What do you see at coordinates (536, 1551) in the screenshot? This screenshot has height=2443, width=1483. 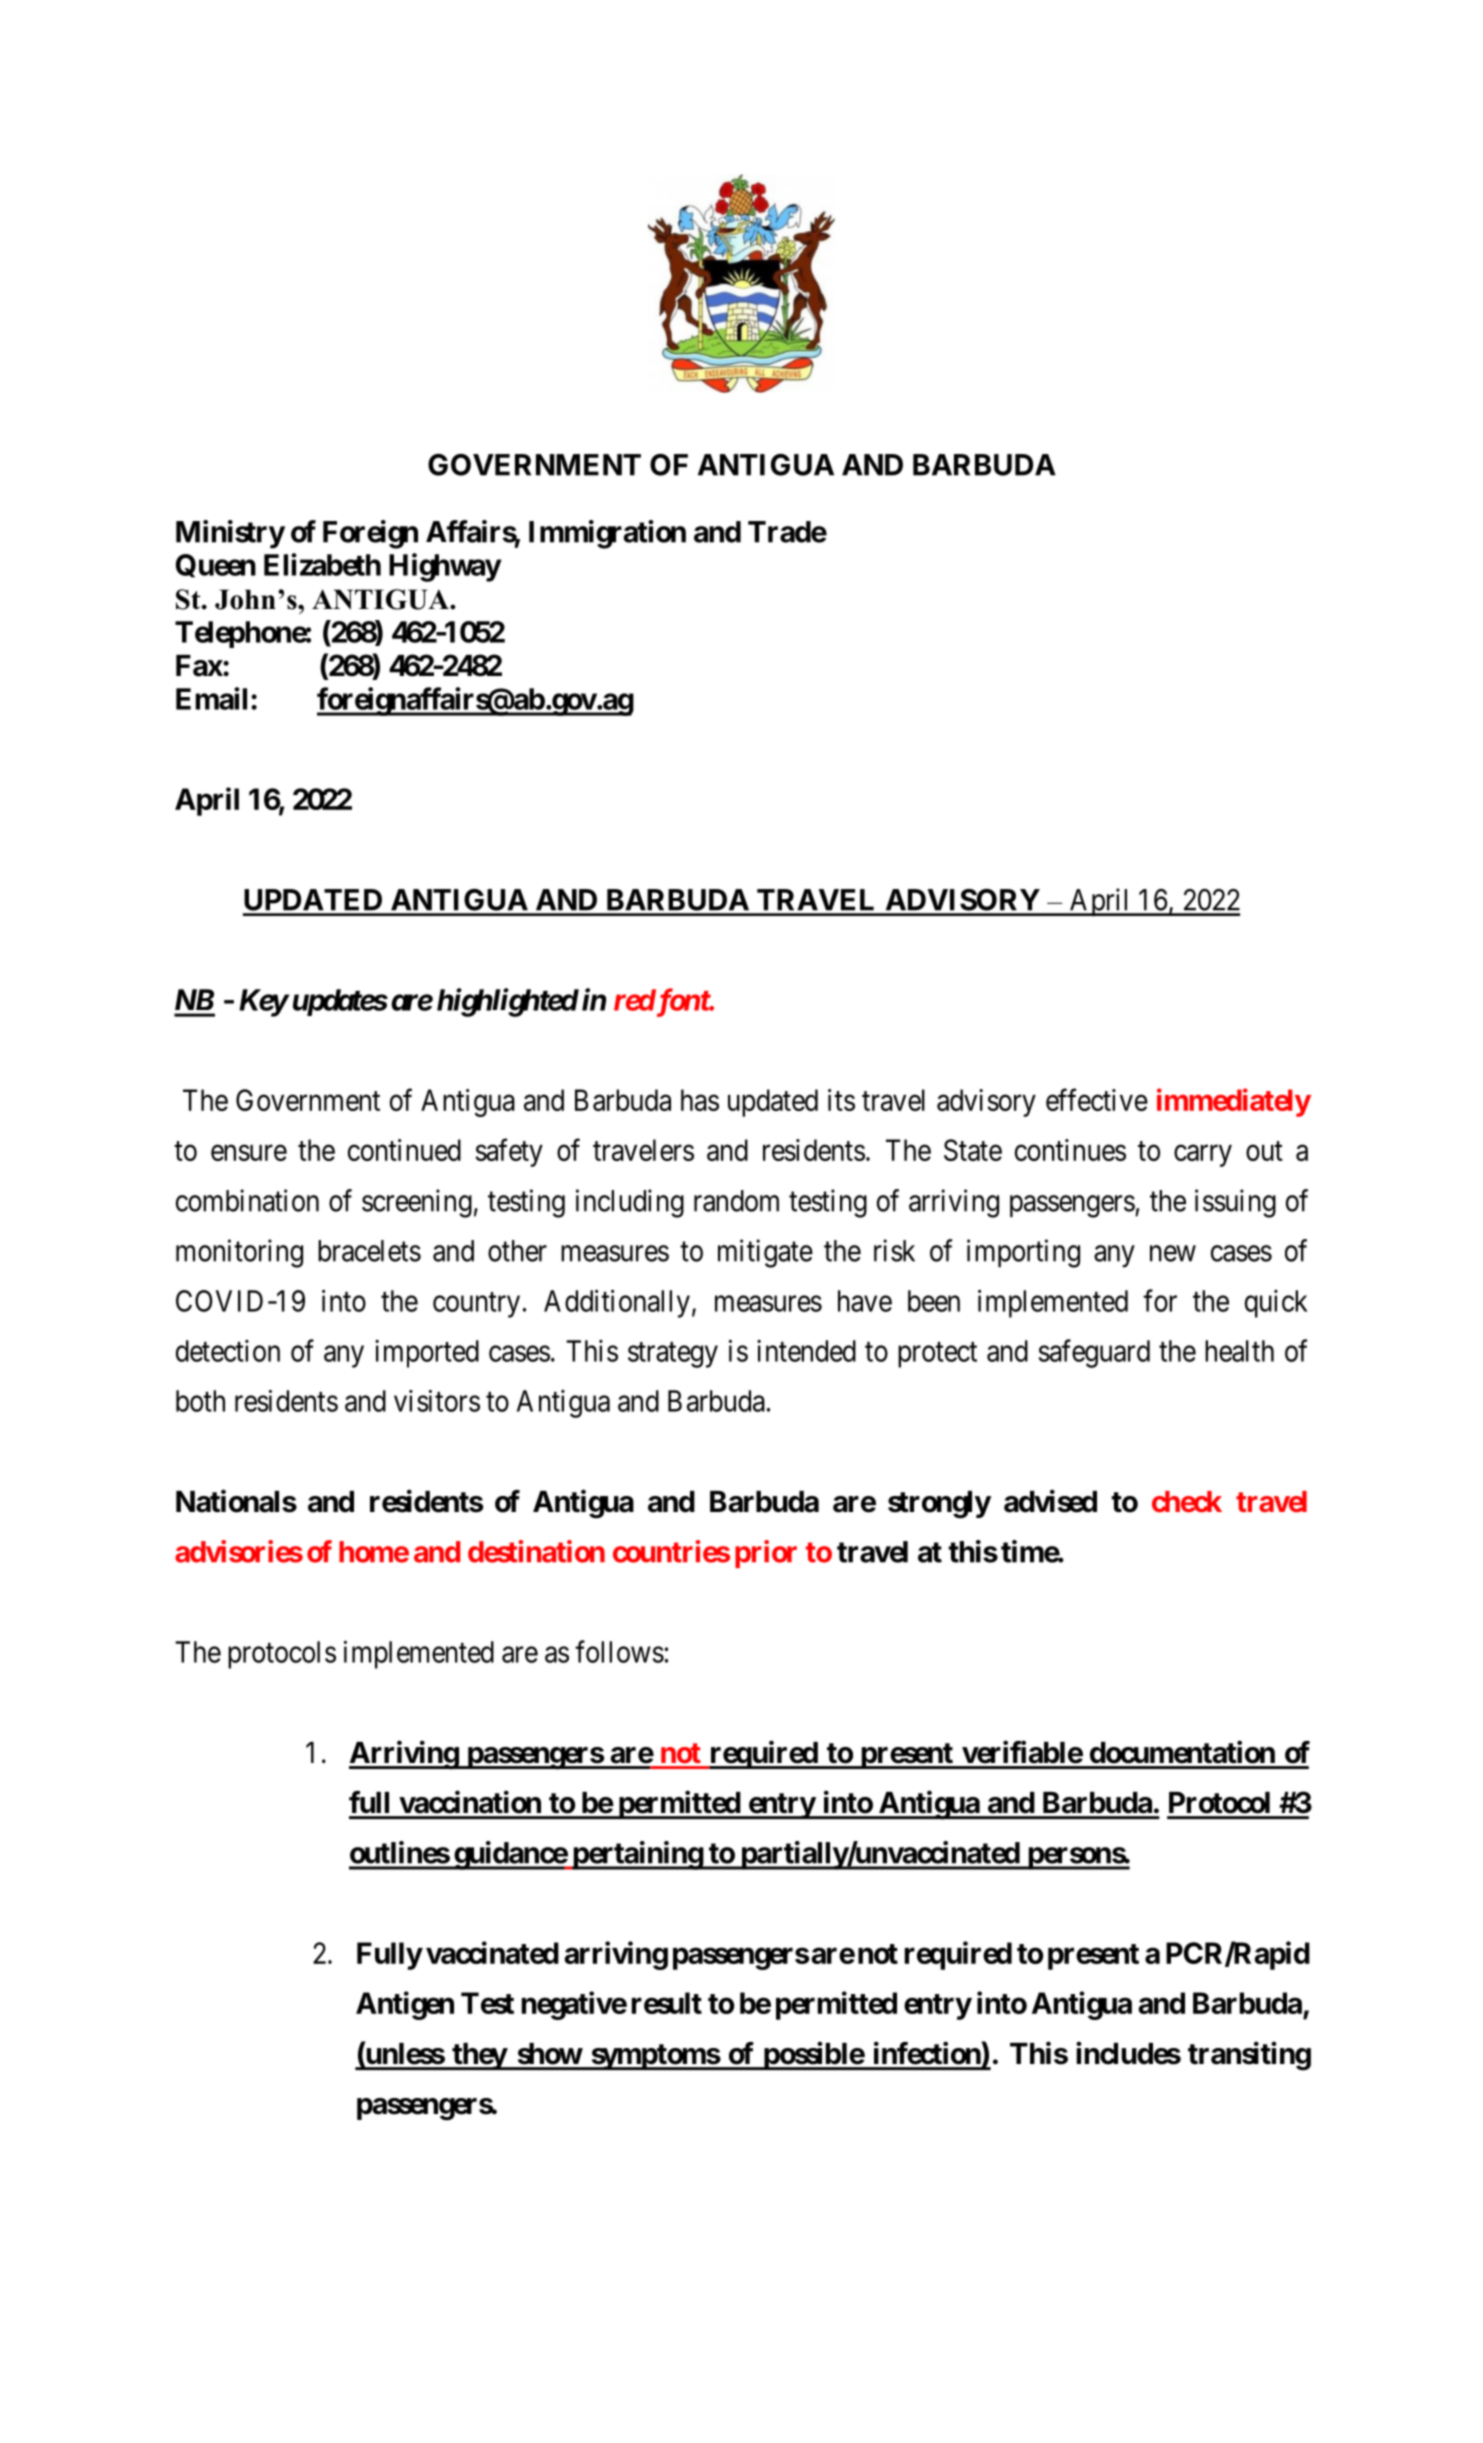 I see `destination` at bounding box center [536, 1551].
